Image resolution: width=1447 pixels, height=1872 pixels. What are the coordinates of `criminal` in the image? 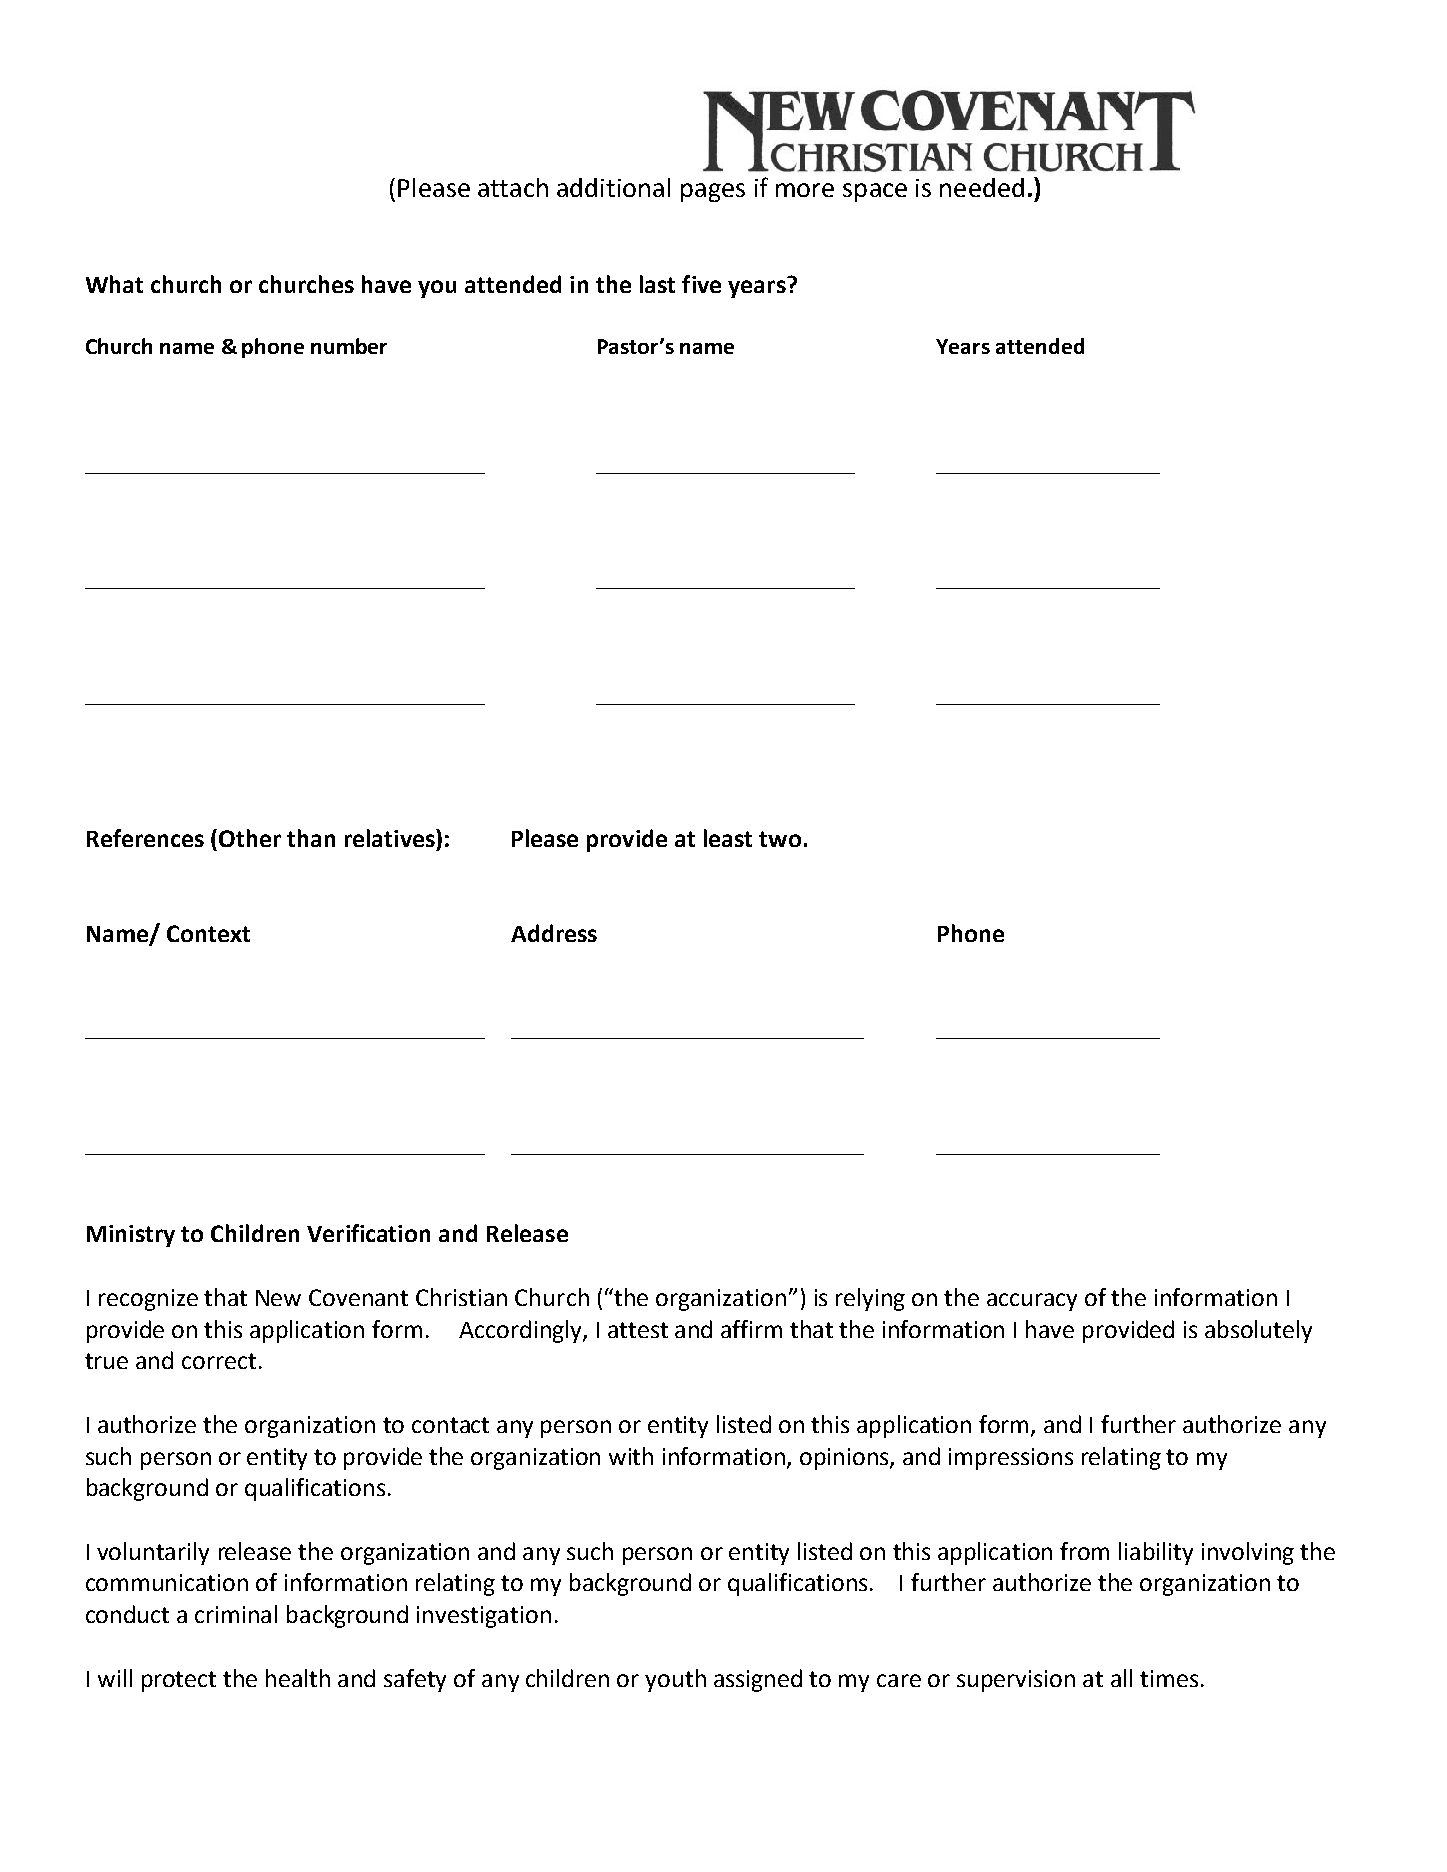 It's located at (236, 1614).
